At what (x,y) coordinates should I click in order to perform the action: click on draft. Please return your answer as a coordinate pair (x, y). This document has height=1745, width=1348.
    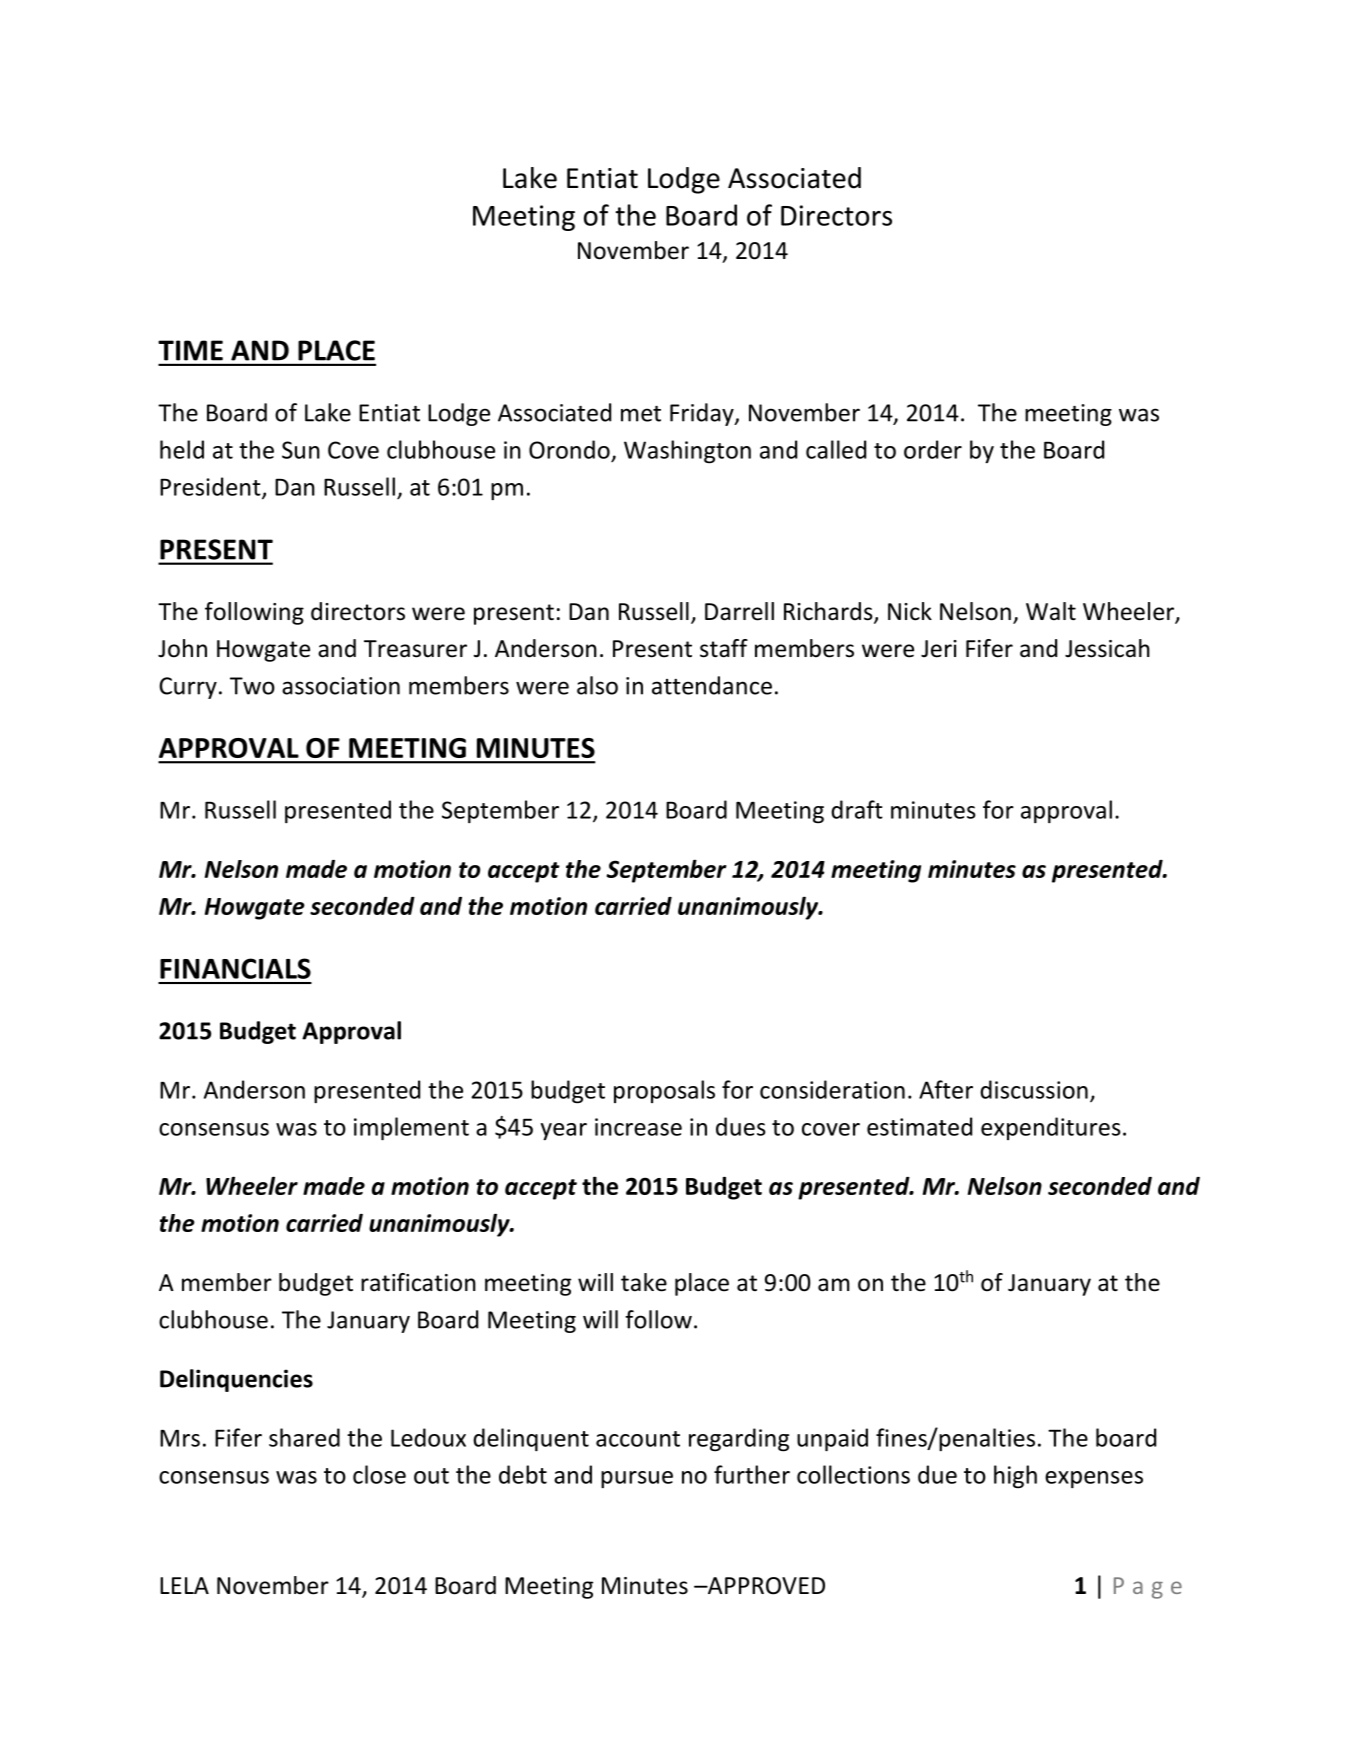
    Looking at the image, I should click on (857, 809).
